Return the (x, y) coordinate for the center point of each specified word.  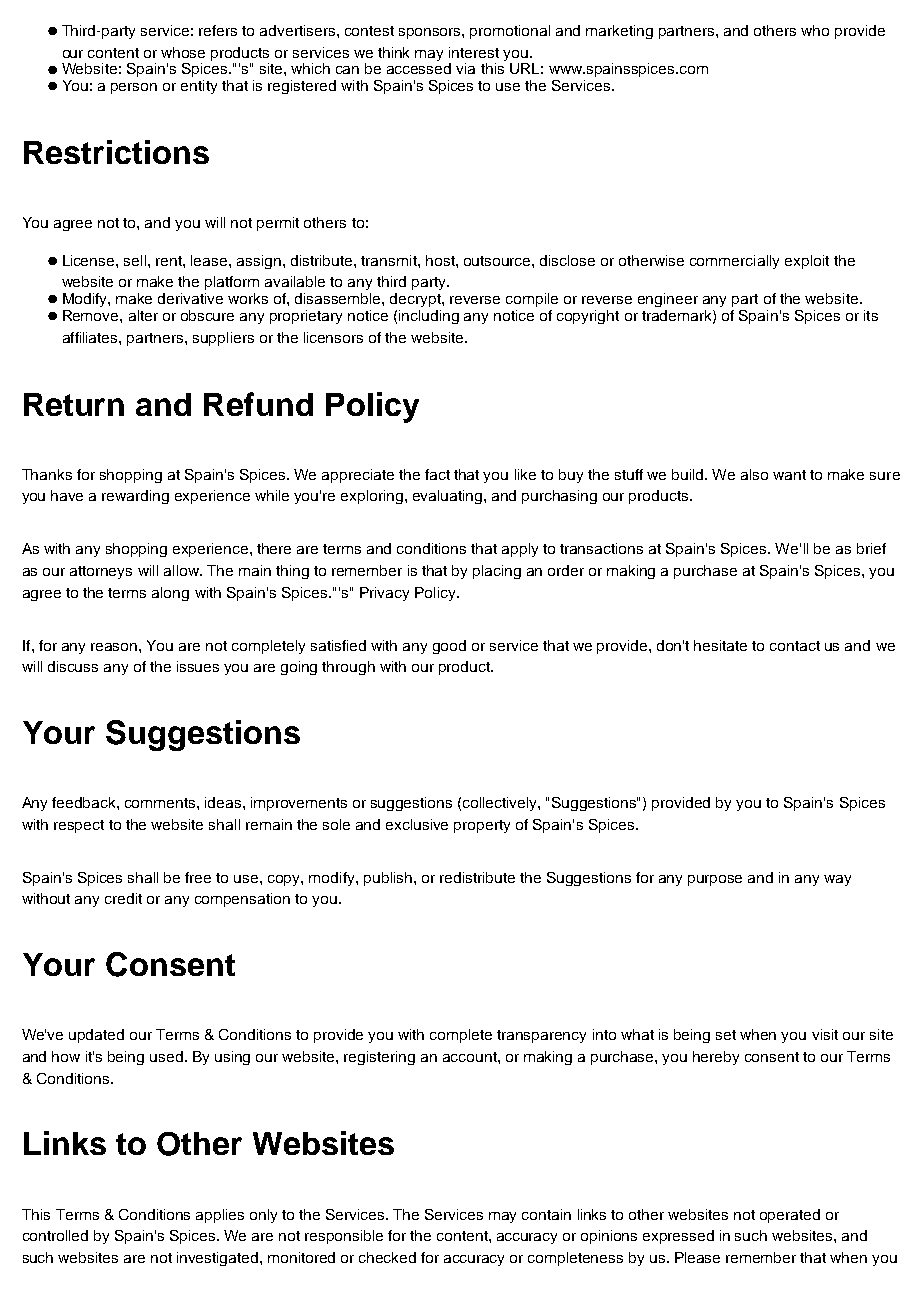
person (134, 88)
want (789, 475)
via (465, 68)
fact (437, 474)
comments (161, 803)
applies (220, 1216)
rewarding (135, 497)
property (482, 826)
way (837, 880)
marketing (619, 32)
